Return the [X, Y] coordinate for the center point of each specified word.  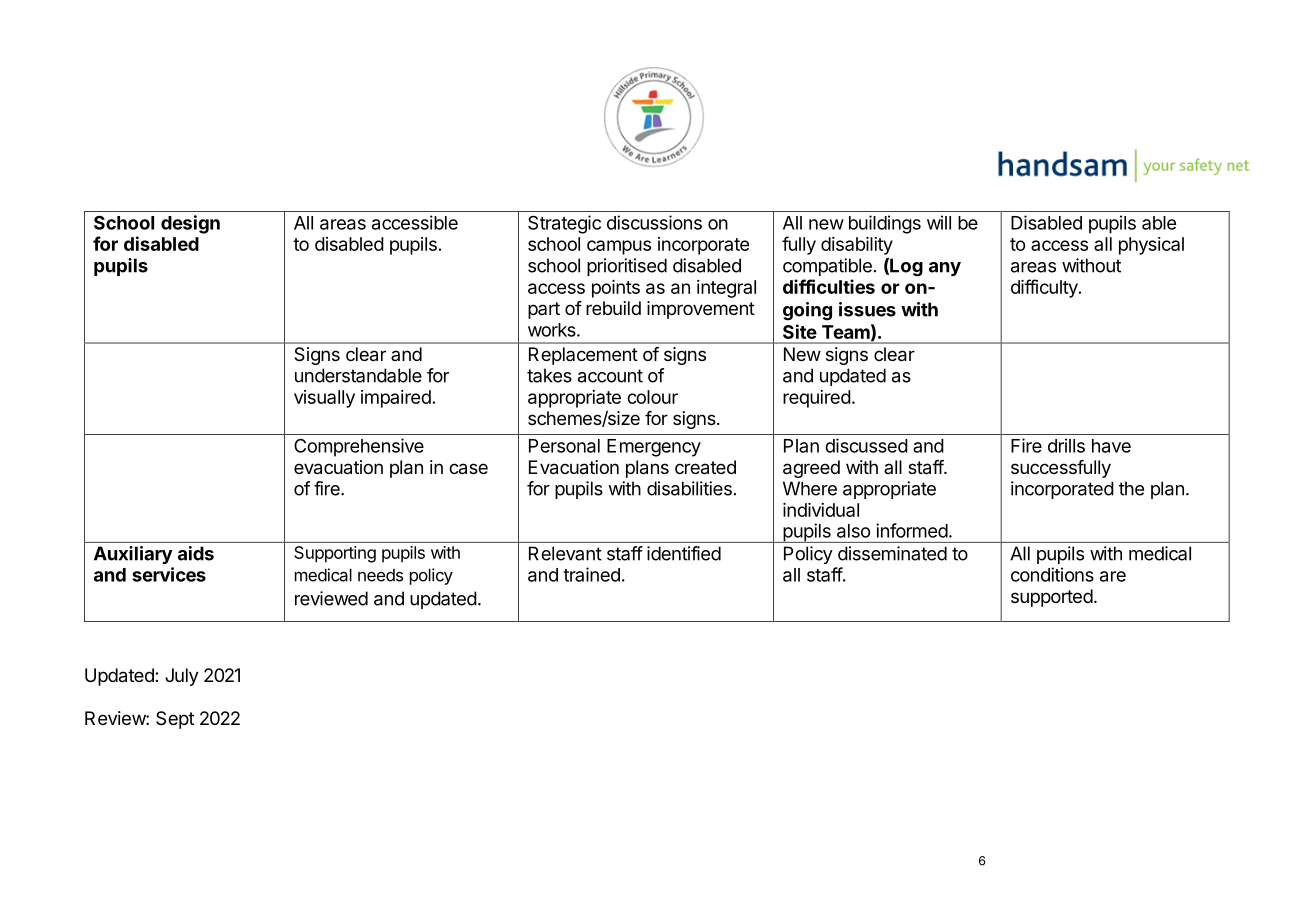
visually [324, 399]
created [705, 467]
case [468, 469]
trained [591, 574]
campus [619, 247]
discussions [654, 222]
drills [1066, 445]
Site [799, 331]
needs [380, 575]
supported [1052, 598]
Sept [175, 720]
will [939, 222]
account [610, 376]
